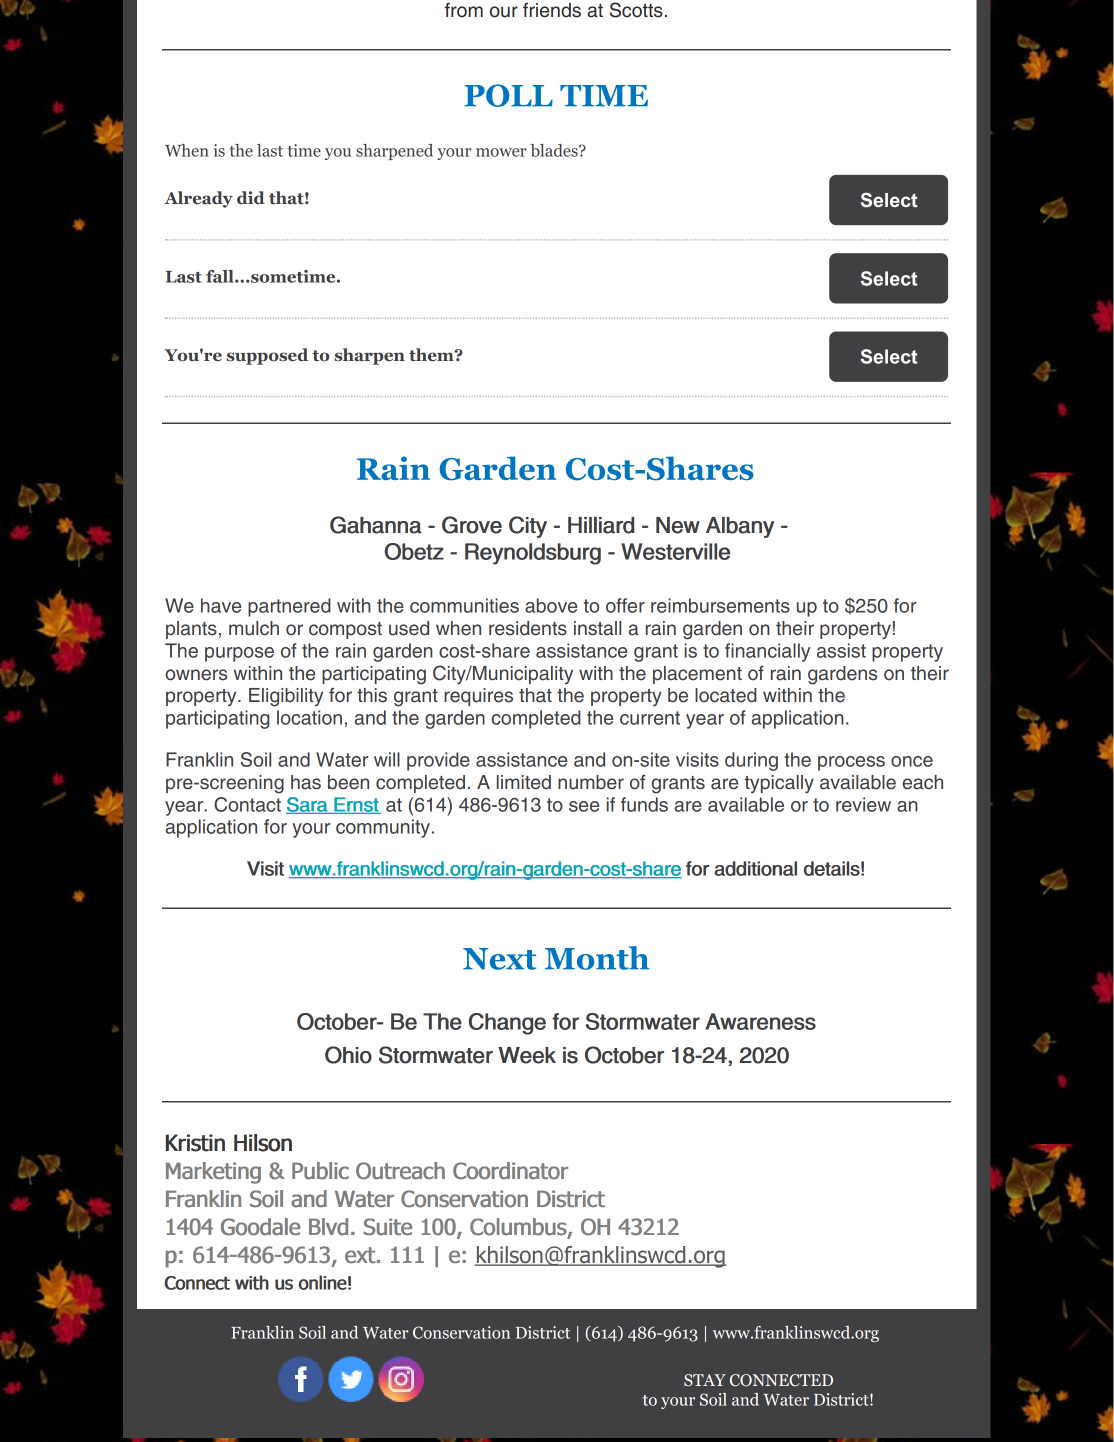  Describe the element at coordinates (251, 197) in the document. I see `did` at that location.
